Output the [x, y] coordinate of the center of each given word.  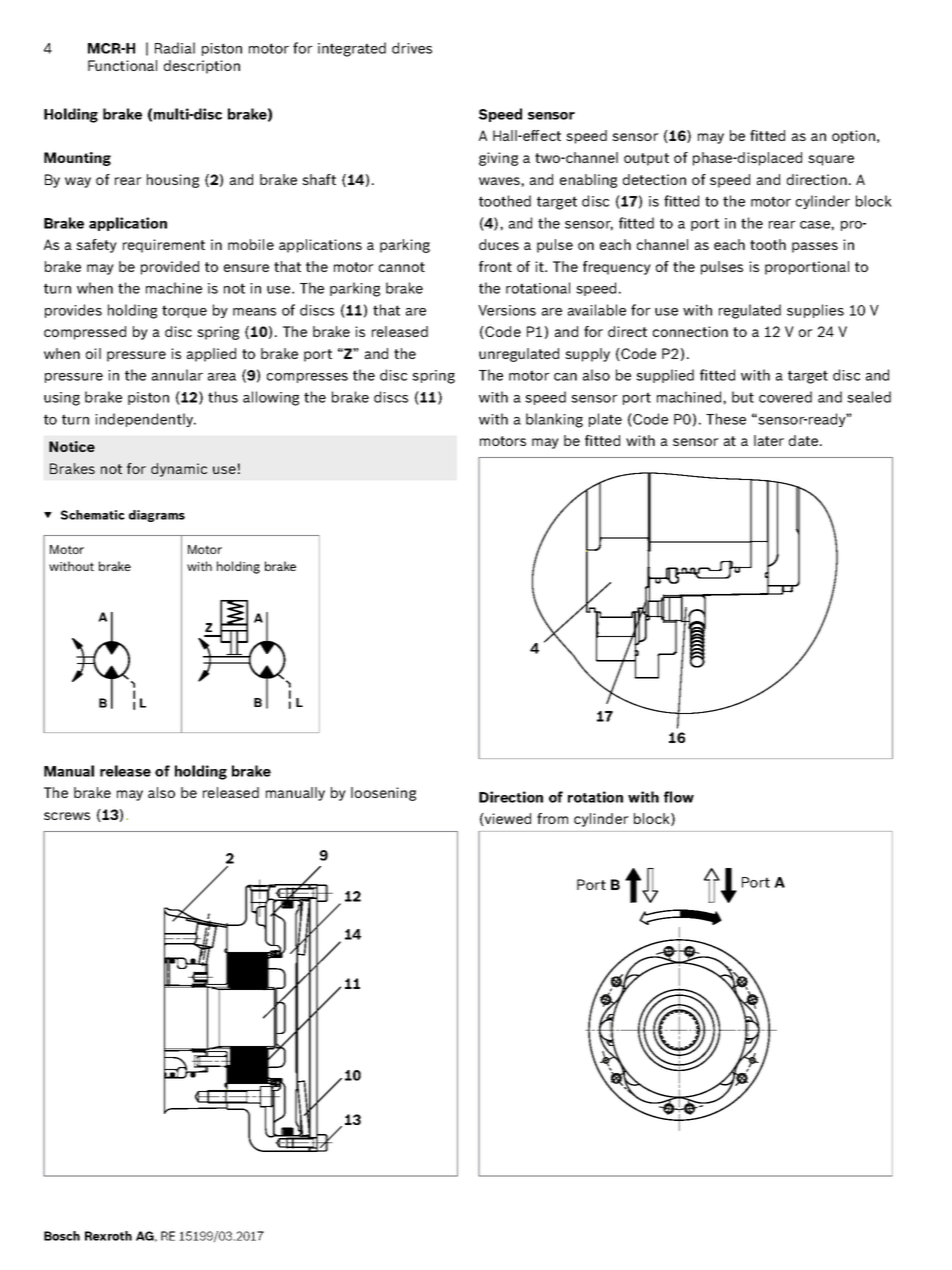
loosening [383, 794]
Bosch [62, 1236]
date [805, 440]
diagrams [157, 516]
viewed [507, 819]
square [831, 160]
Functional [122, 65]
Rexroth [108, 1236]
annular [177, 375]
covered [785, 397]
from [552, 818]
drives [412, 48]
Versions [507, 310]
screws [67, 816]
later [769, 440]
